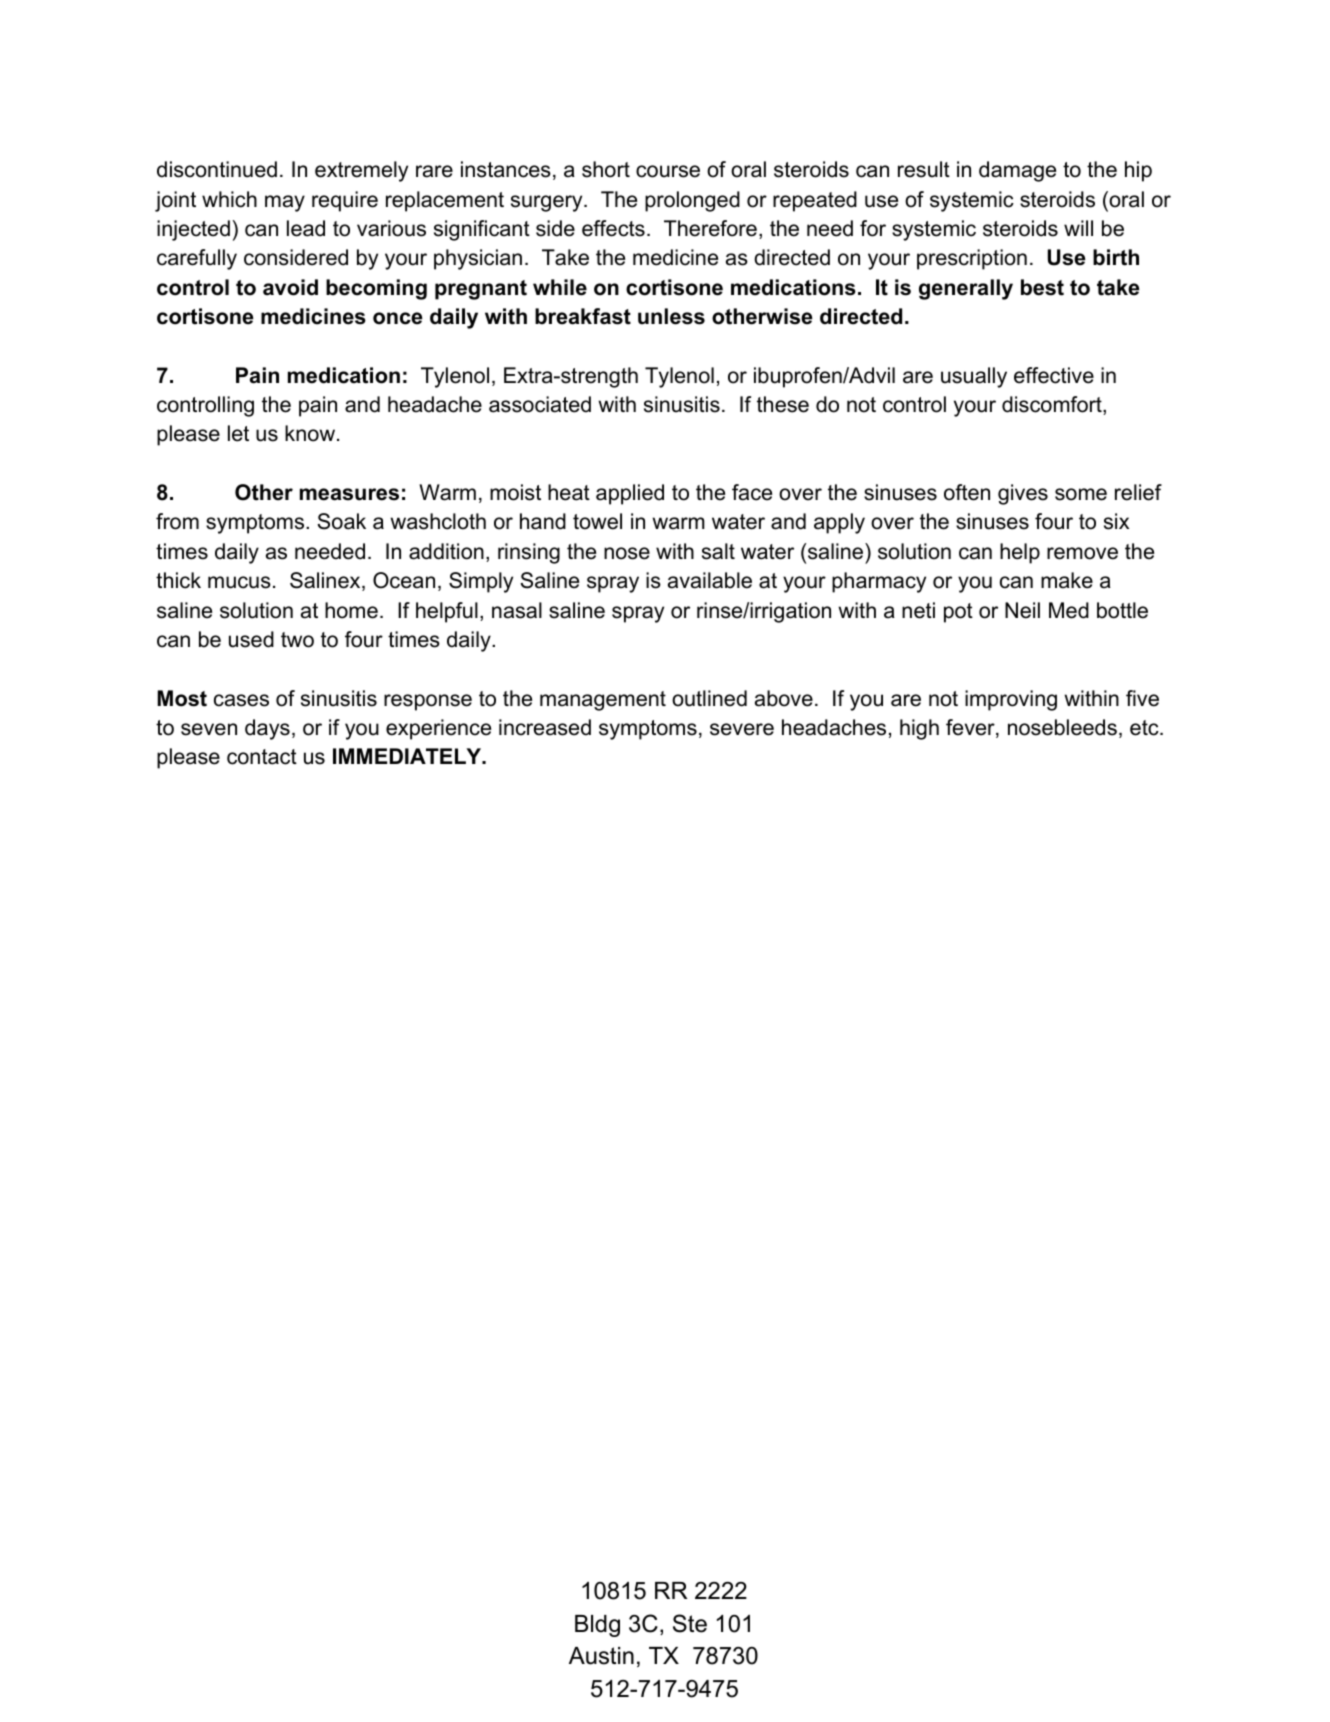  Describe the element at coordinates (692, 201) in the image. I see `prolonged` at that location.
